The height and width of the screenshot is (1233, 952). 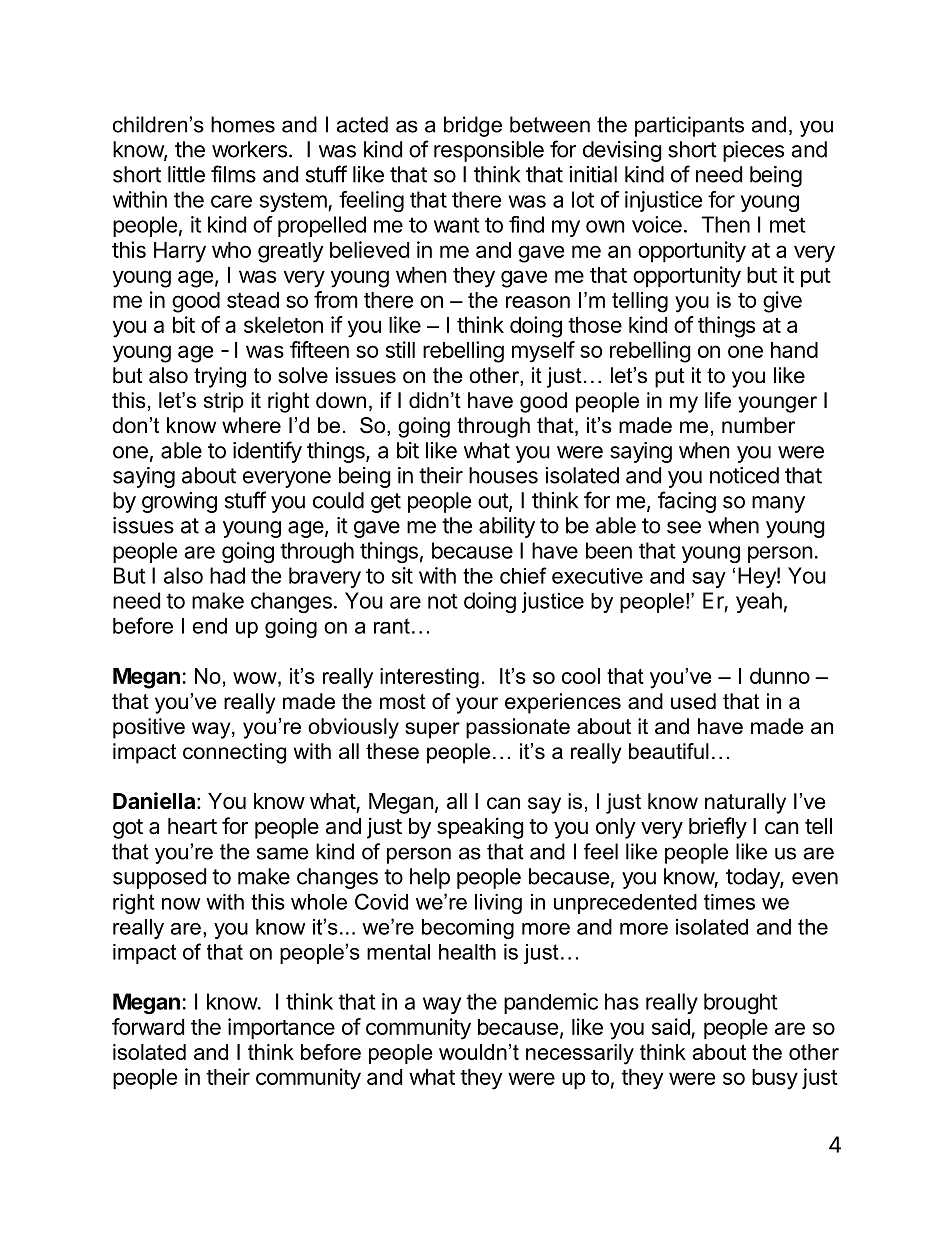 What do you see at coordinates (148, 1026) in the screenshot?
I see `forward` at bounding box center [148, 1026].
